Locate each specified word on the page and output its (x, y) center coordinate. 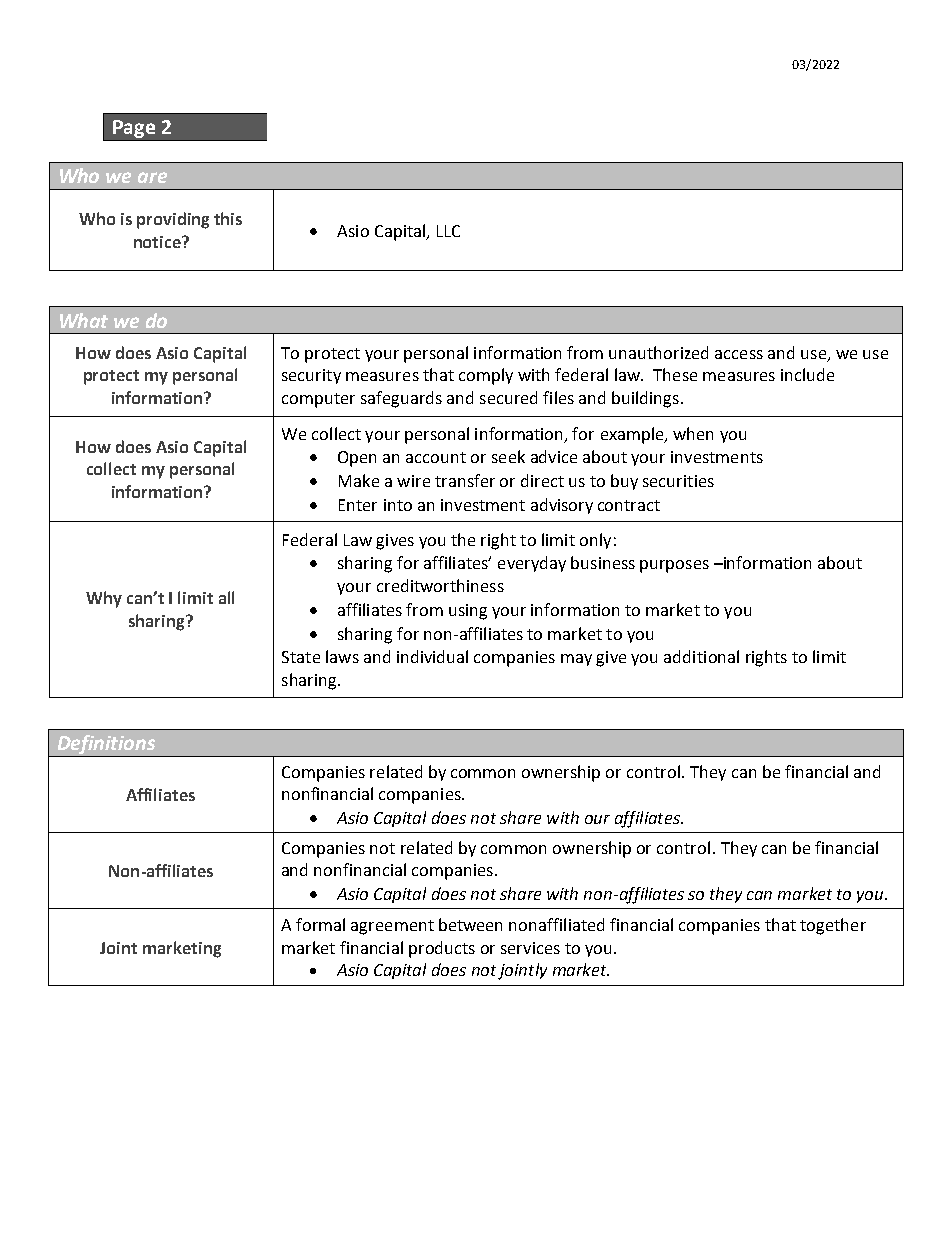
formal (320, 924)
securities (678, 481)
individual (432, 656)
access (739, 354)
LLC (448, 231)
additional (701, 656)
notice (158, 242)
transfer (465, 480)
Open (357, 459)
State (301, 657)
